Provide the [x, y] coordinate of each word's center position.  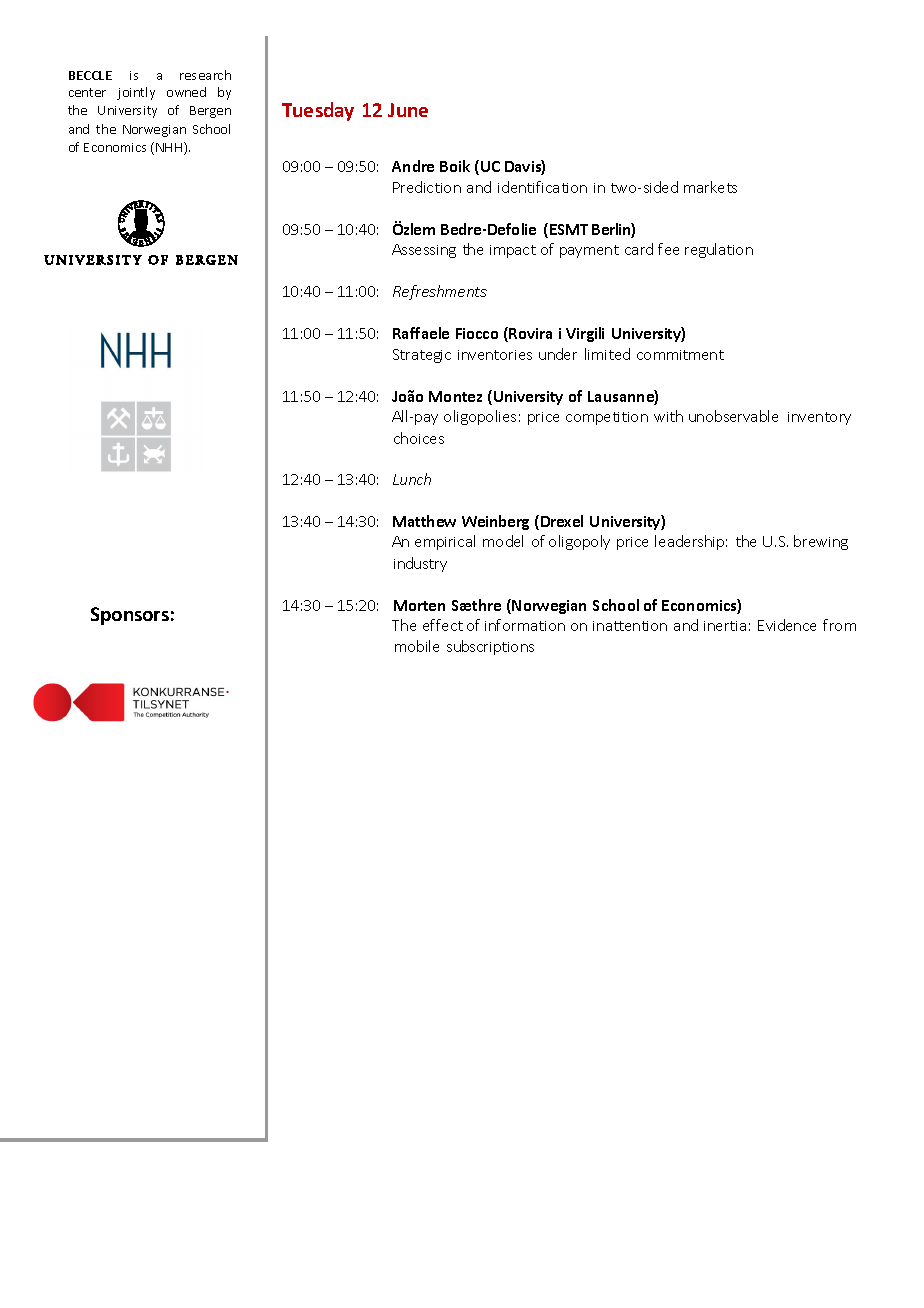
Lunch [412, 479]
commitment [680, 355]
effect [443, 625]
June [408, 110]
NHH [170, 148]
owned [186, 92]
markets [710, 187]
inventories [495, 355]
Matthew [424, 521]
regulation [719, 250]
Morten [419, 605]
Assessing [424, 251]
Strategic [422, 356]
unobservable [733, 416]
